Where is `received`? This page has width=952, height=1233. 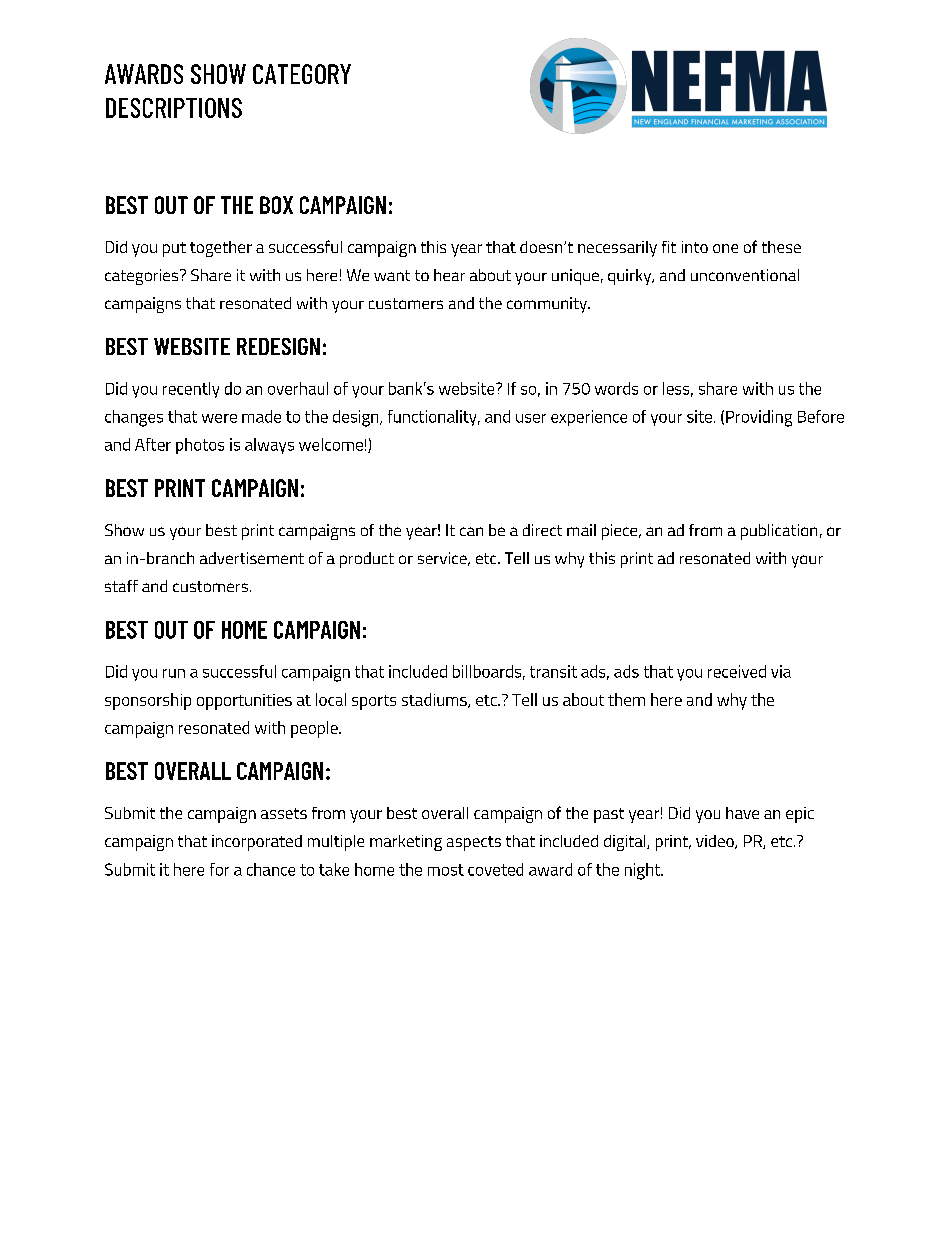
received is located at coordinates (737, 671).
